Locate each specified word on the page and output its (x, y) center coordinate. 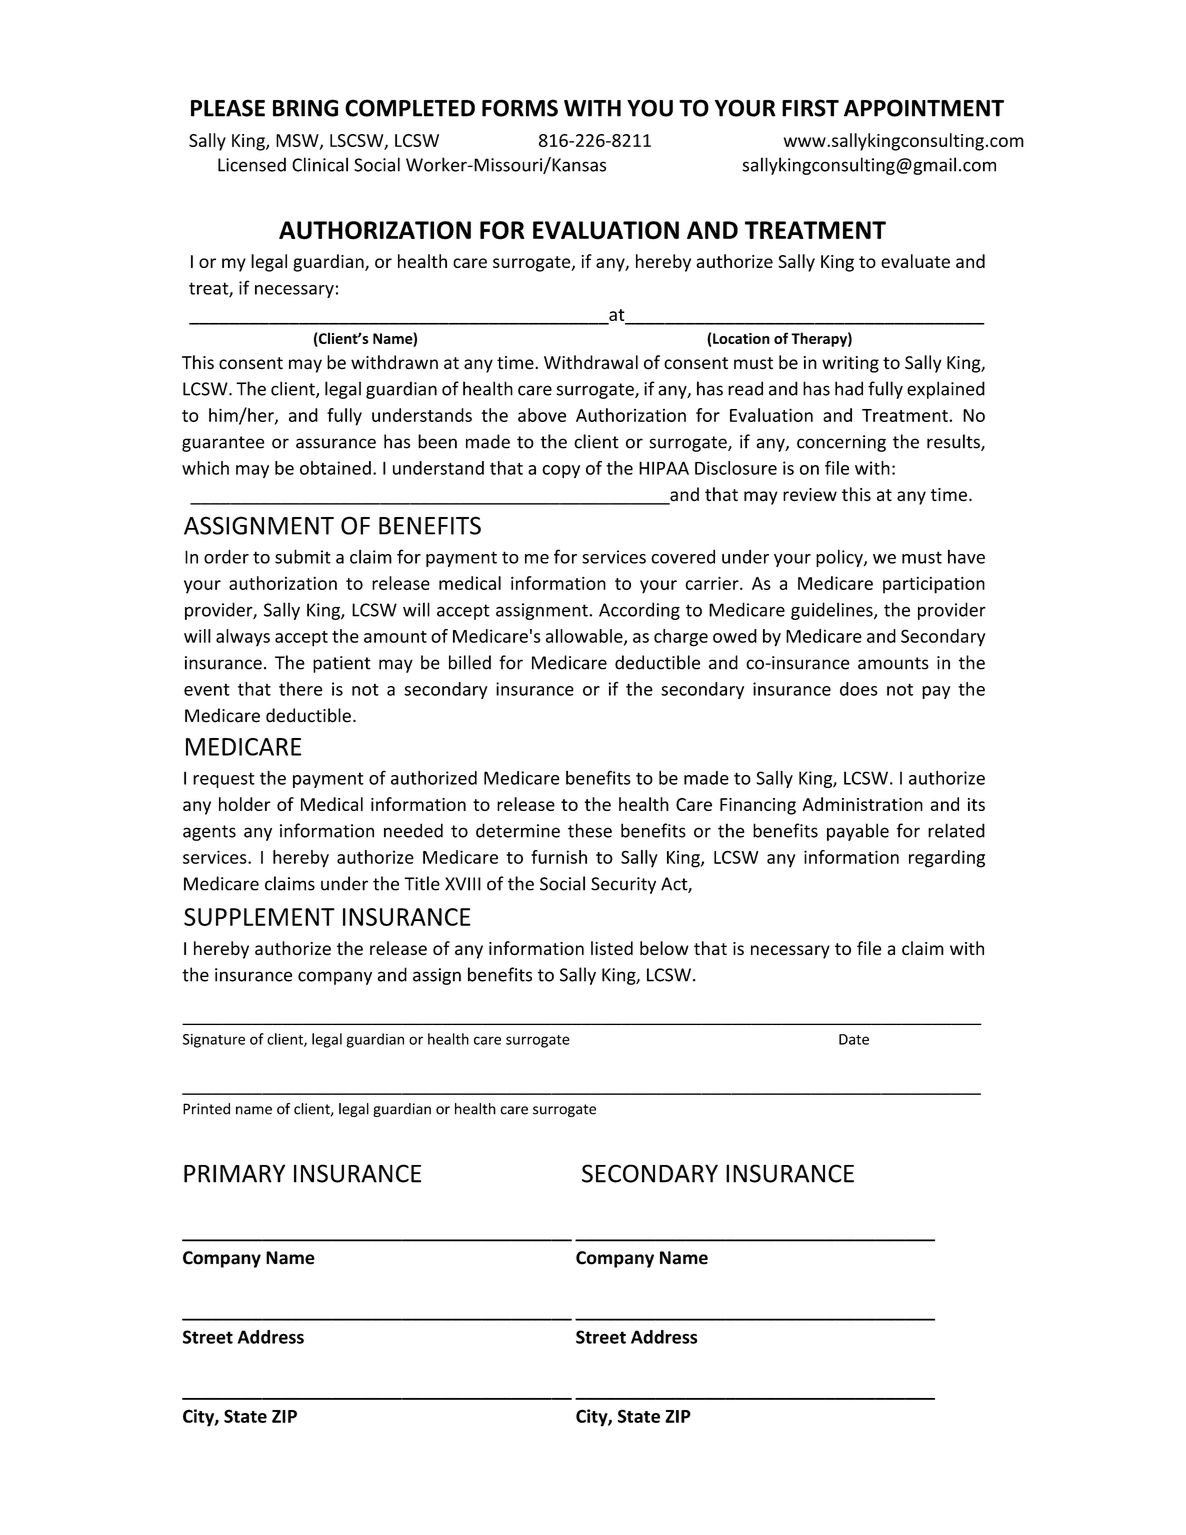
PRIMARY (234, 1173)
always (243, 637)
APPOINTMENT (924, 108)
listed (612, 948)
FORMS (520, 108)
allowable (585, 637)
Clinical (320, 164)
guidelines (833, 611)
